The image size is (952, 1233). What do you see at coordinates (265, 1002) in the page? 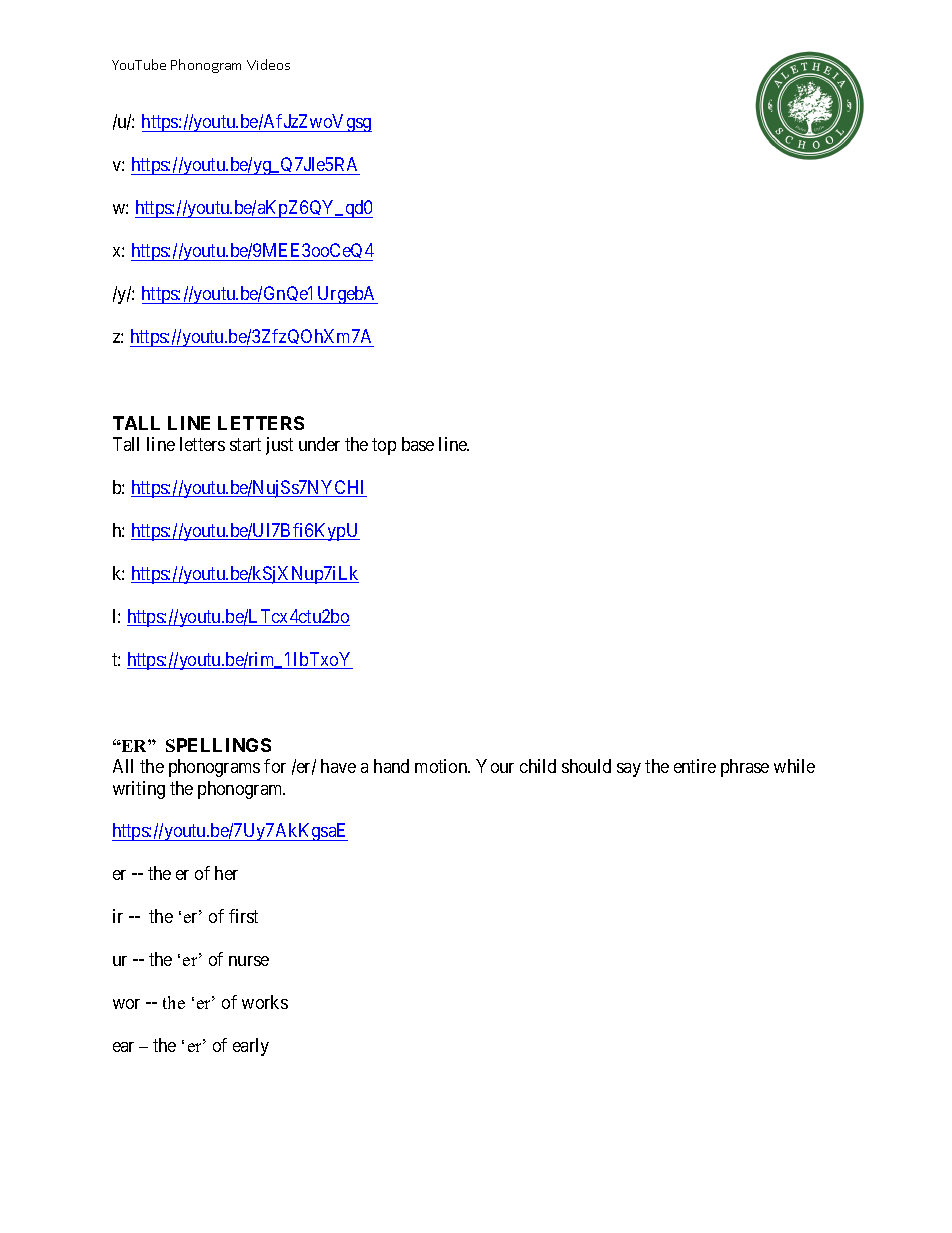
I see `works` at bounding box center [265, 1002].
